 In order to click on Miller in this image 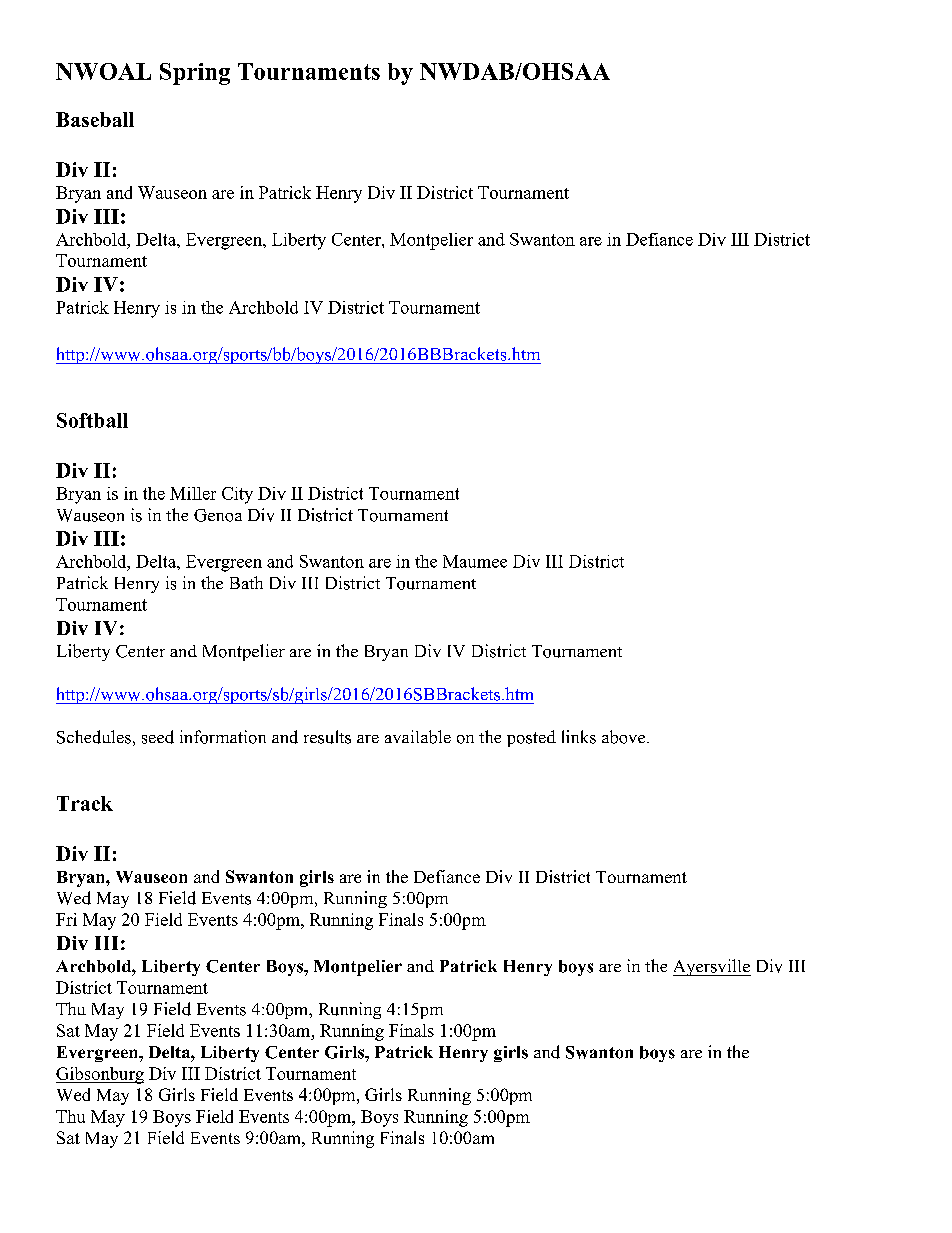, I will do `click(193, 493)`.
